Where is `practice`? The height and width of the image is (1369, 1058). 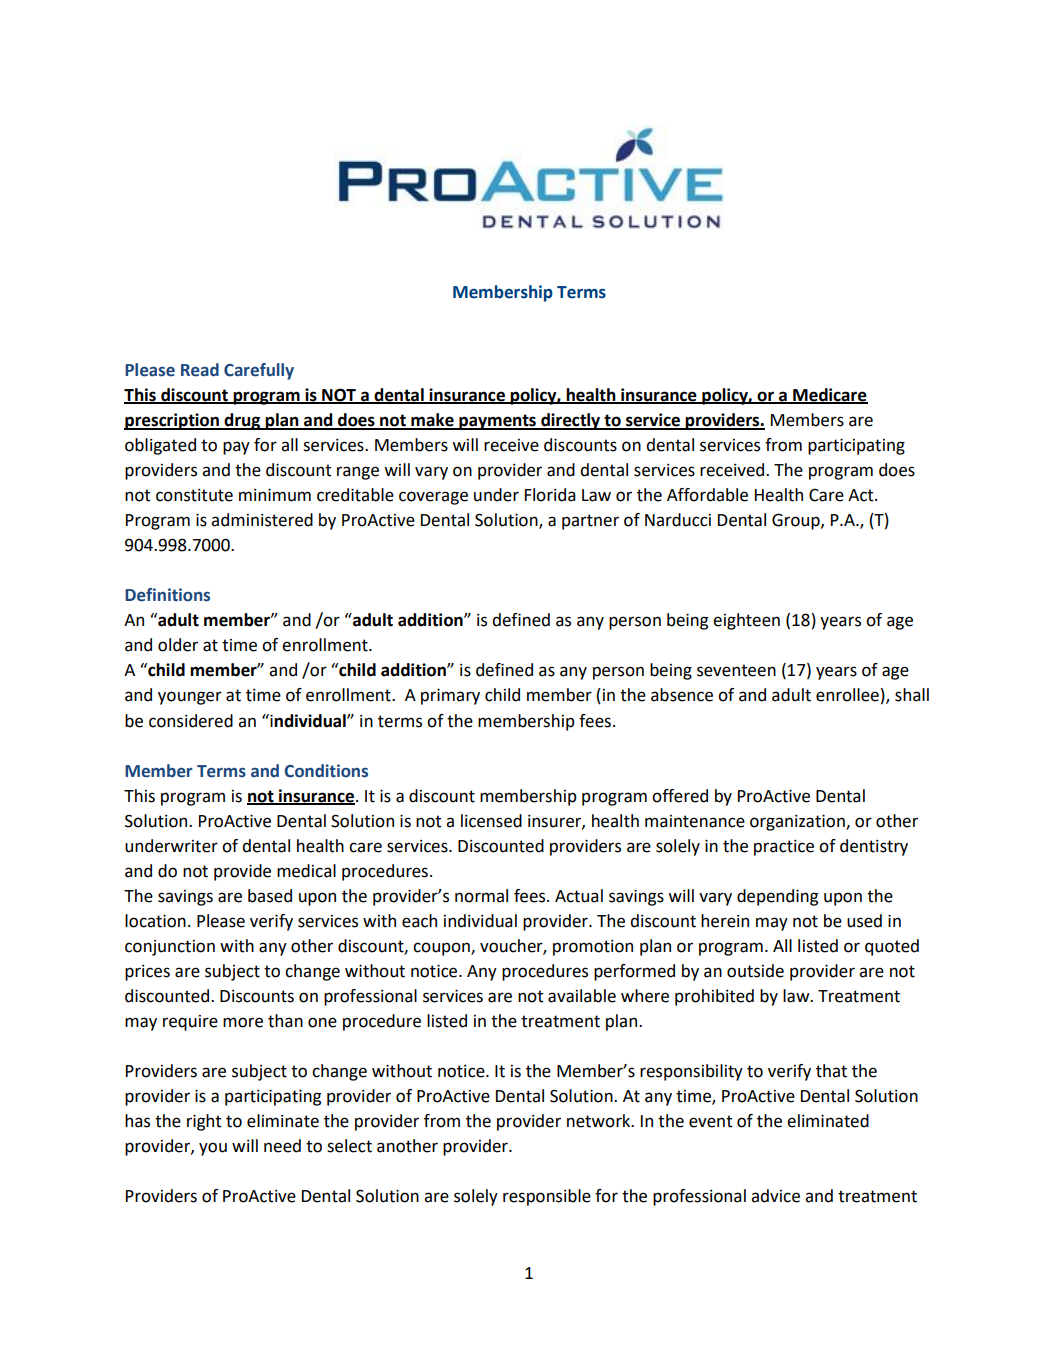
practice is located at coordinates (784, 848).
